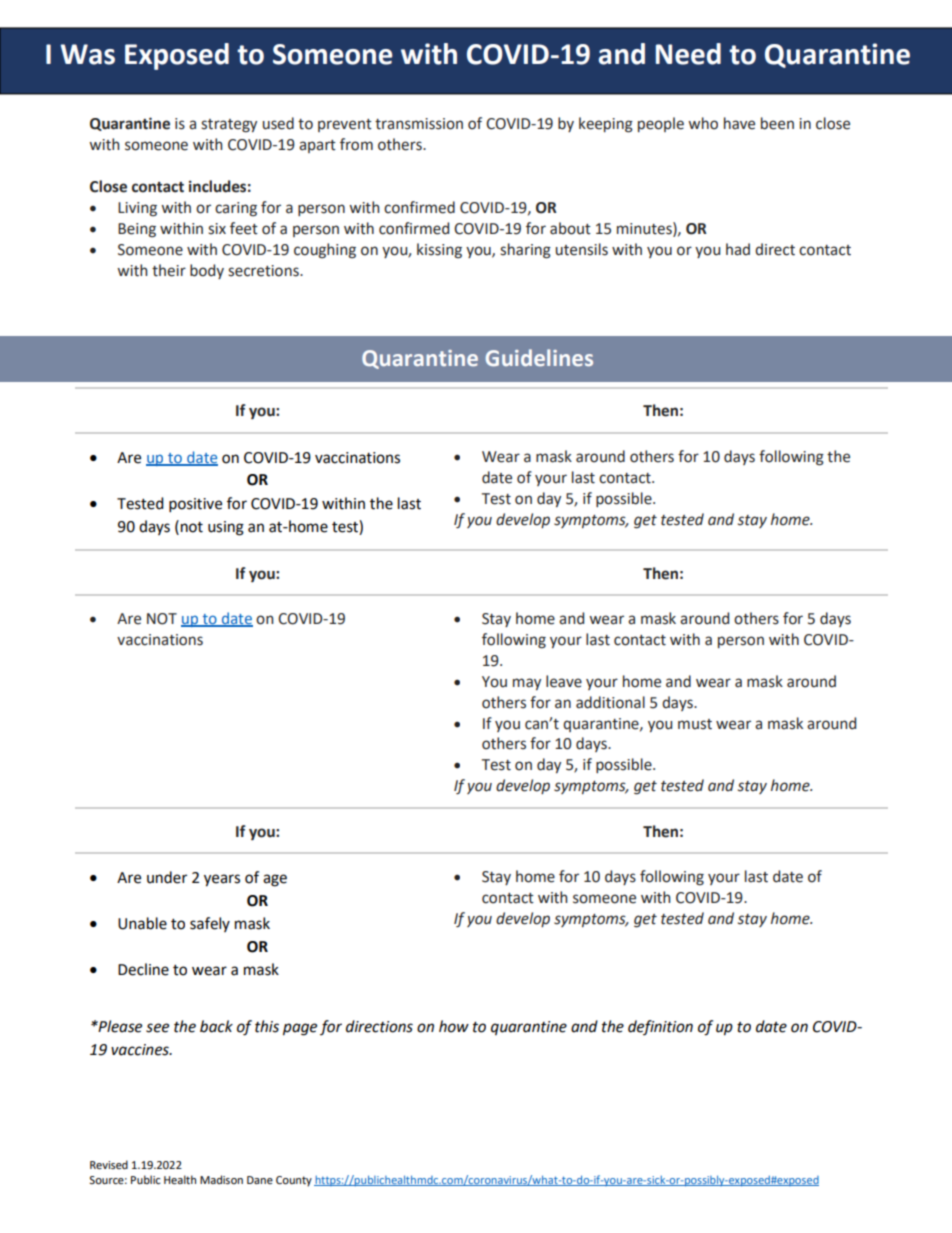 The image size is (952, 1233). Describe the element at coordinates (221, 1180) in the document. I see `Madison` at that location.
